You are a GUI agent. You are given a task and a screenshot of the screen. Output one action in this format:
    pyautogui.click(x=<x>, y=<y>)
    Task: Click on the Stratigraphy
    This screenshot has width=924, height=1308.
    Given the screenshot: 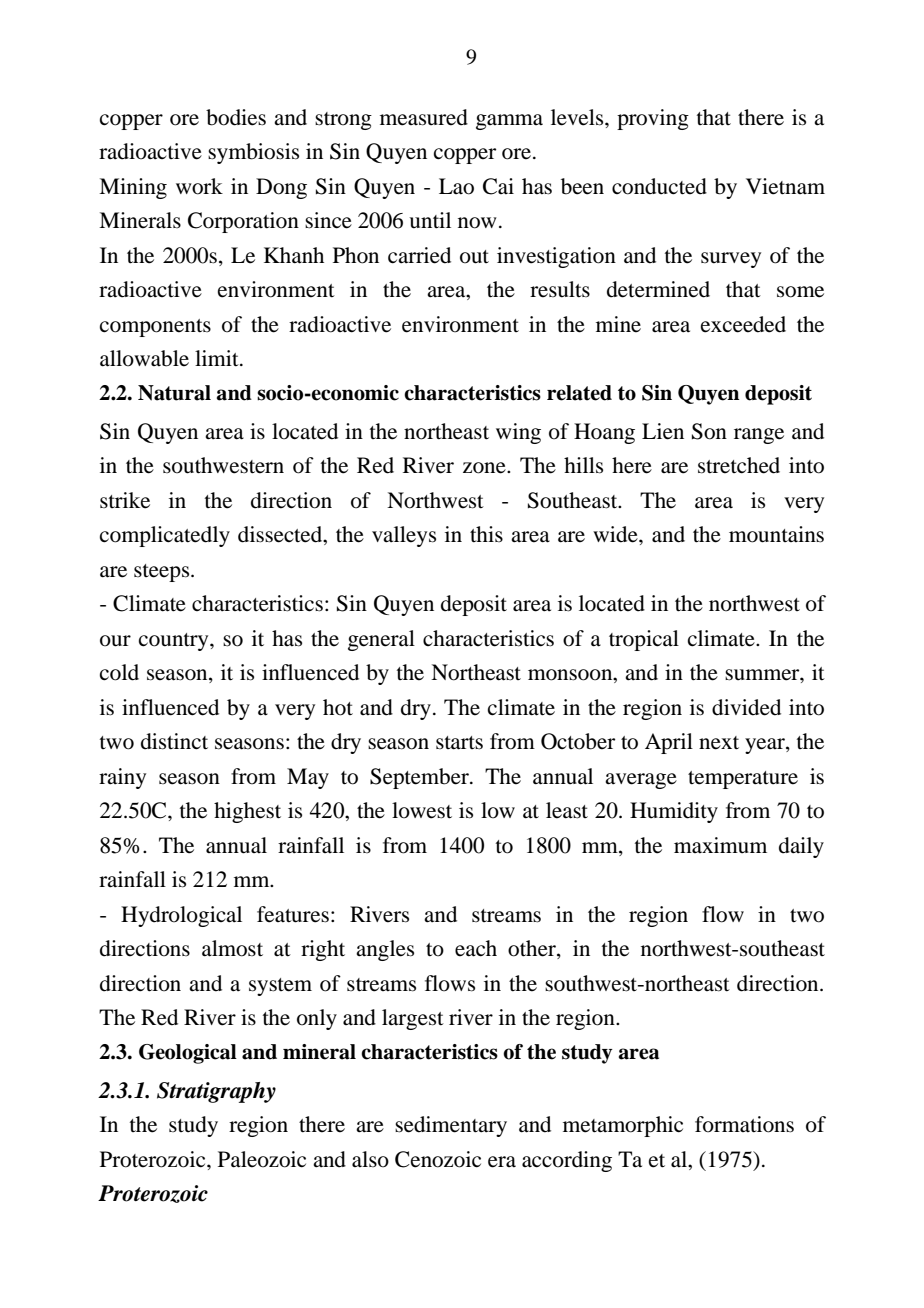 What is the action you would take?
    pyautogui.click(x=216, y=1092)
